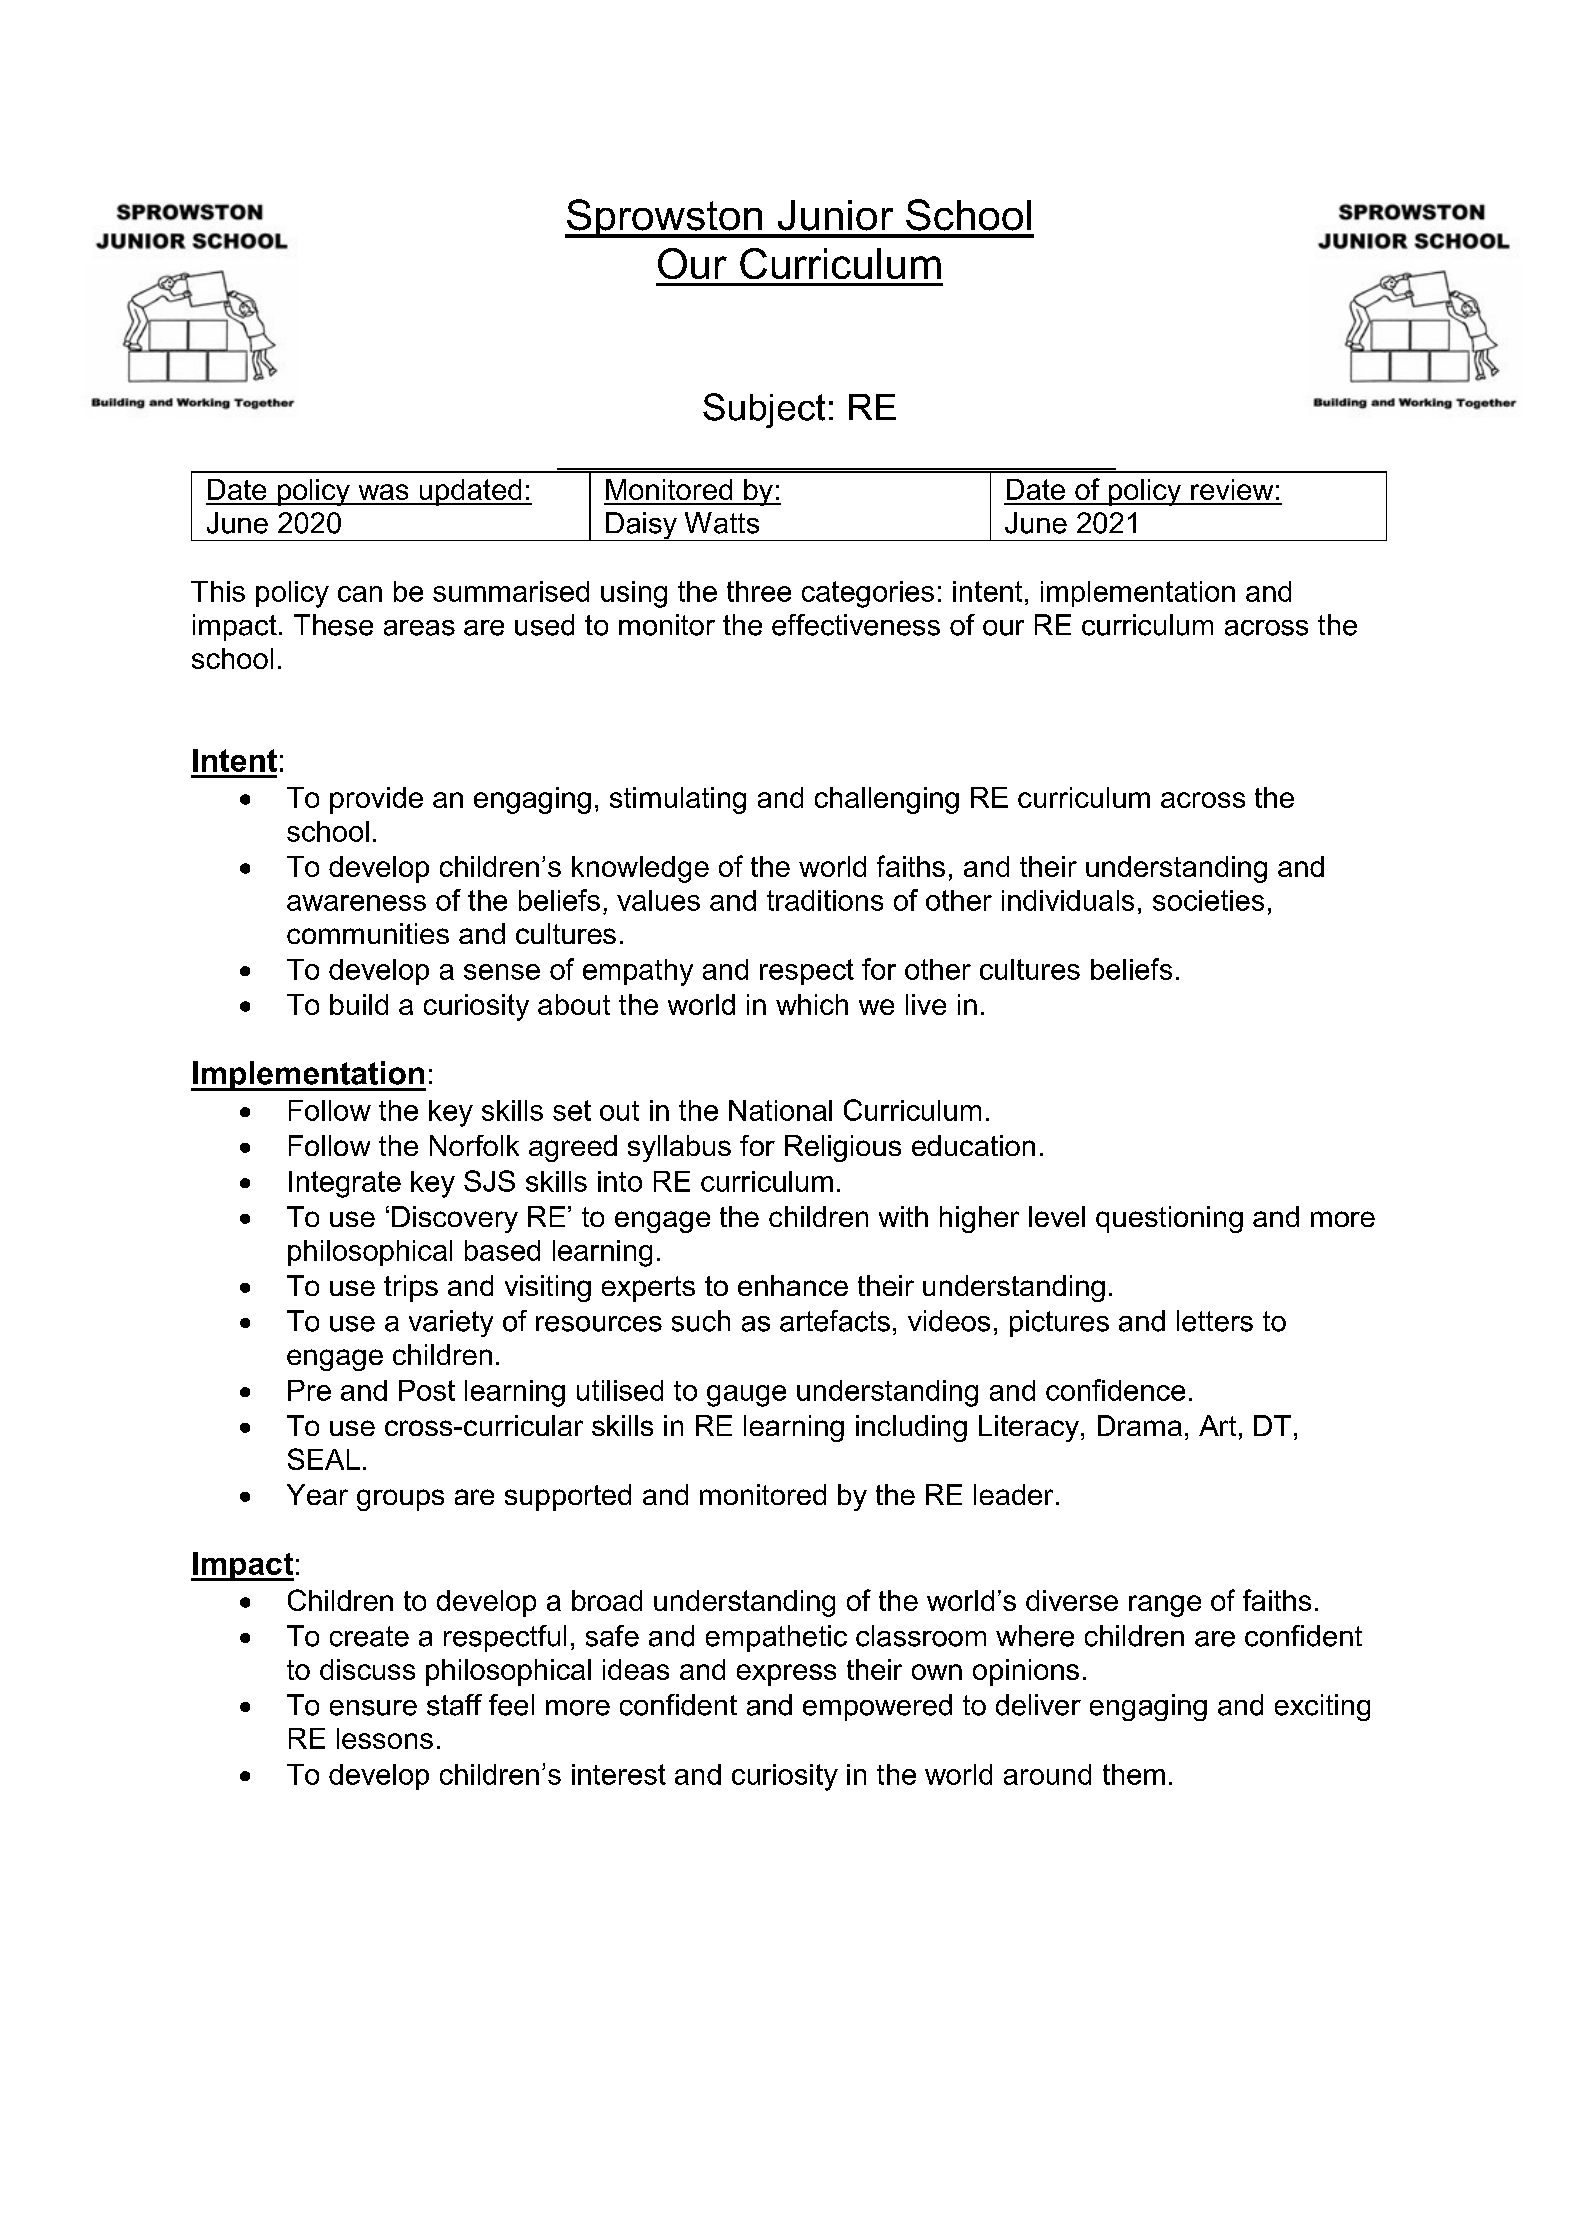 The width and height of the screenshot is (1578, 2232). What do you see at coordinates (1169, 1219) in the screenshot?
I see `questioning` at bounding box center [1169, 1219].
